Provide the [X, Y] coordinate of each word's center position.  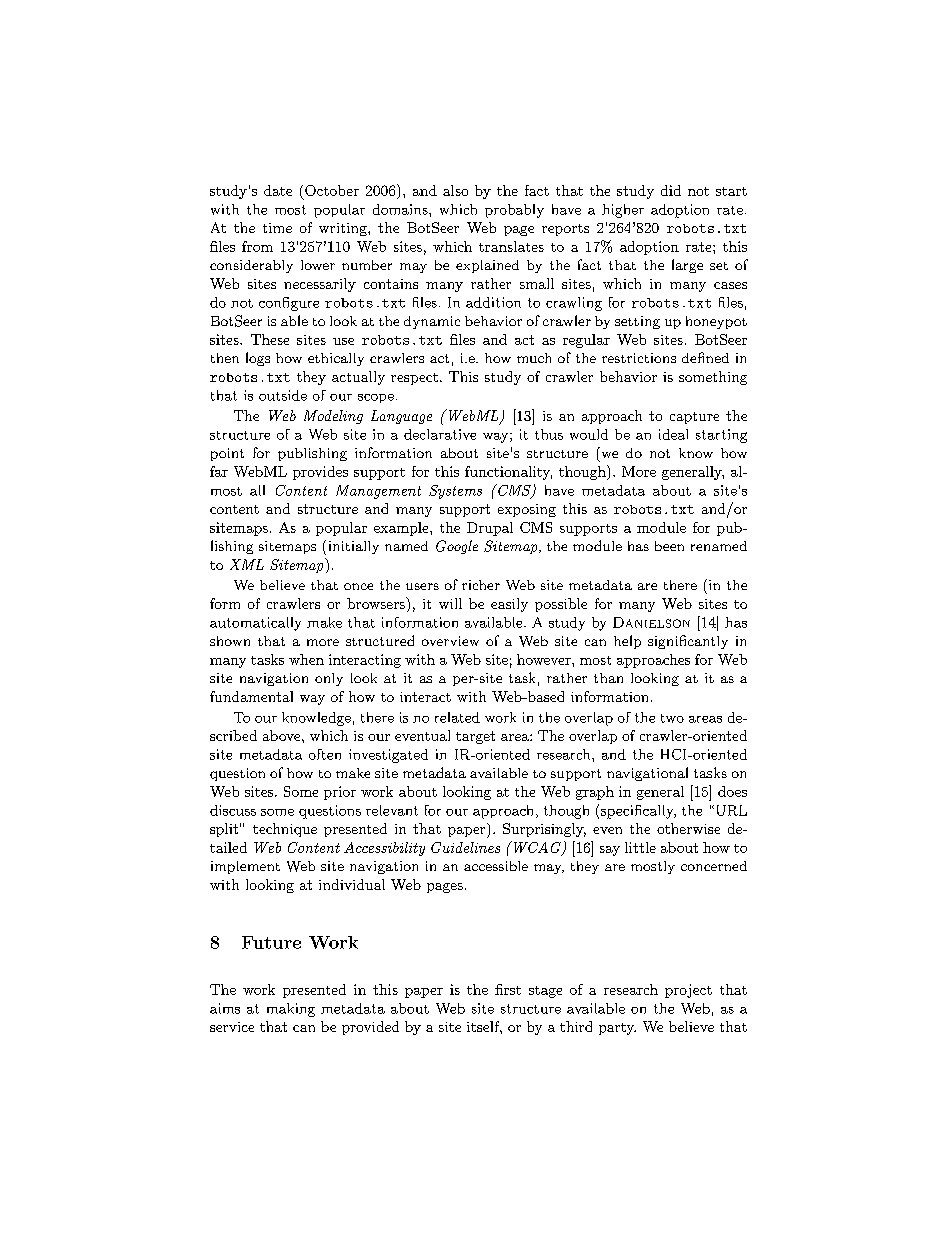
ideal [673, 434]
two [672, 718]
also [455, 190]
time [277, 228]
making [291, 1010]
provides [320, 473]
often [325, 754]
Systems [455, 492]
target [475, 737]
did [671, 190]
